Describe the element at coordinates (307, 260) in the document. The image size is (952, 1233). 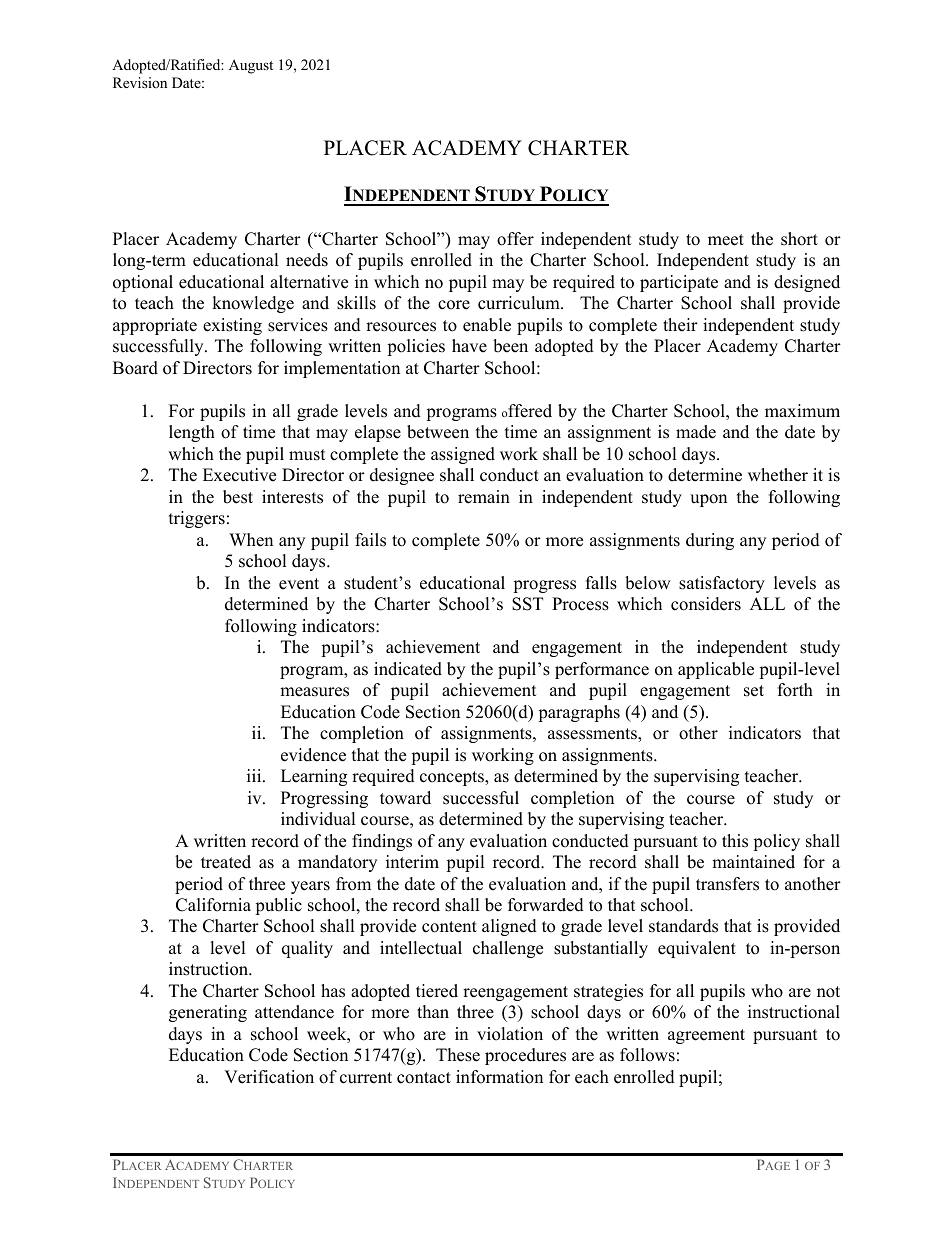
I see `needs` at that location.
